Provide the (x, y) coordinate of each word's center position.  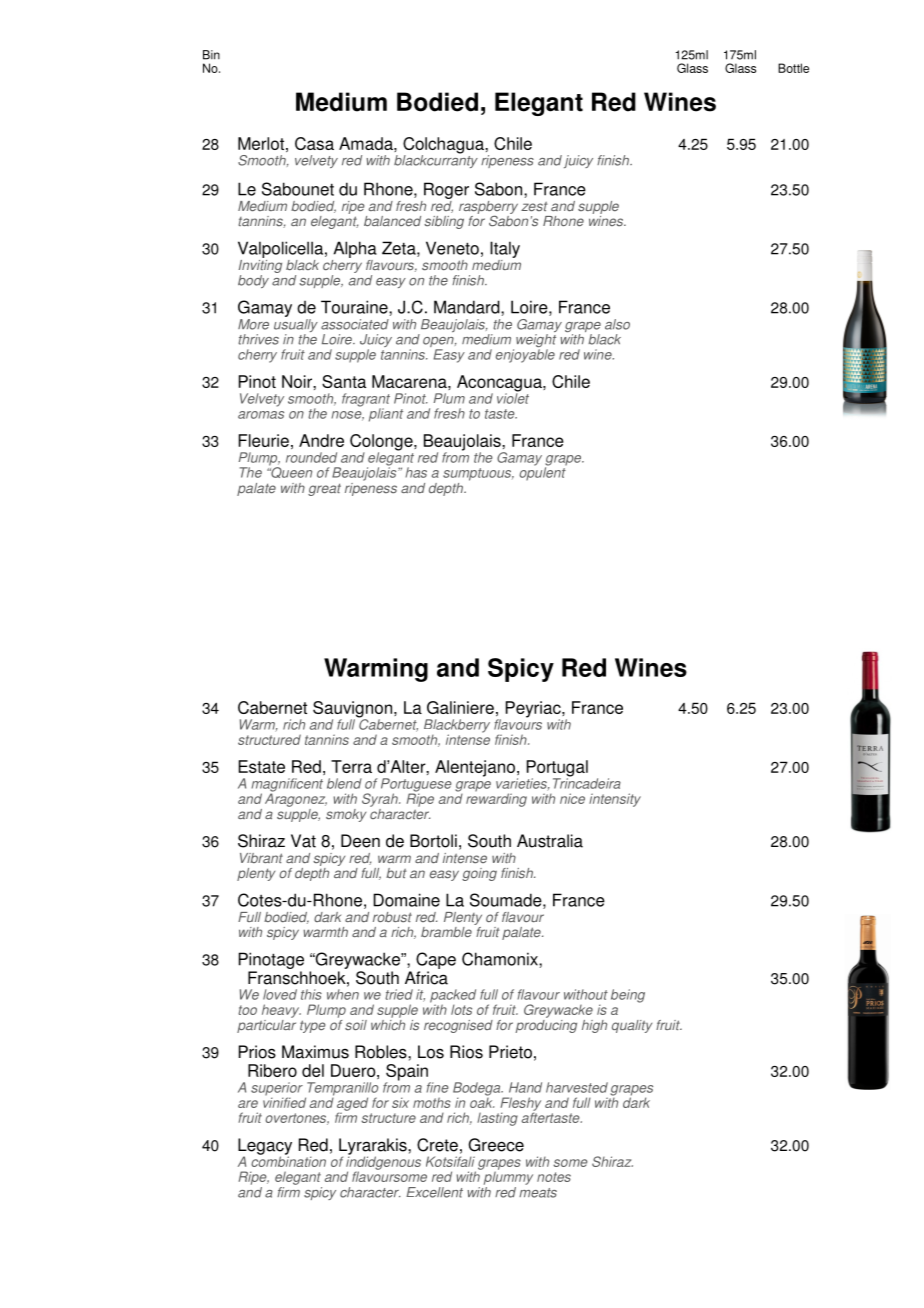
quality (632, 1026)
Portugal (557, 769)
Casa (314, 143)
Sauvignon (354, 710)
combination (288, 1160)
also (617, 324)
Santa (344, 381)
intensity (615, 800)
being (628, 996)
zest (534, 206)
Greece (496, 1145)
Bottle (793, 68)
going (479, 874)
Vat (303, 841)
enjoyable (525, 356)
